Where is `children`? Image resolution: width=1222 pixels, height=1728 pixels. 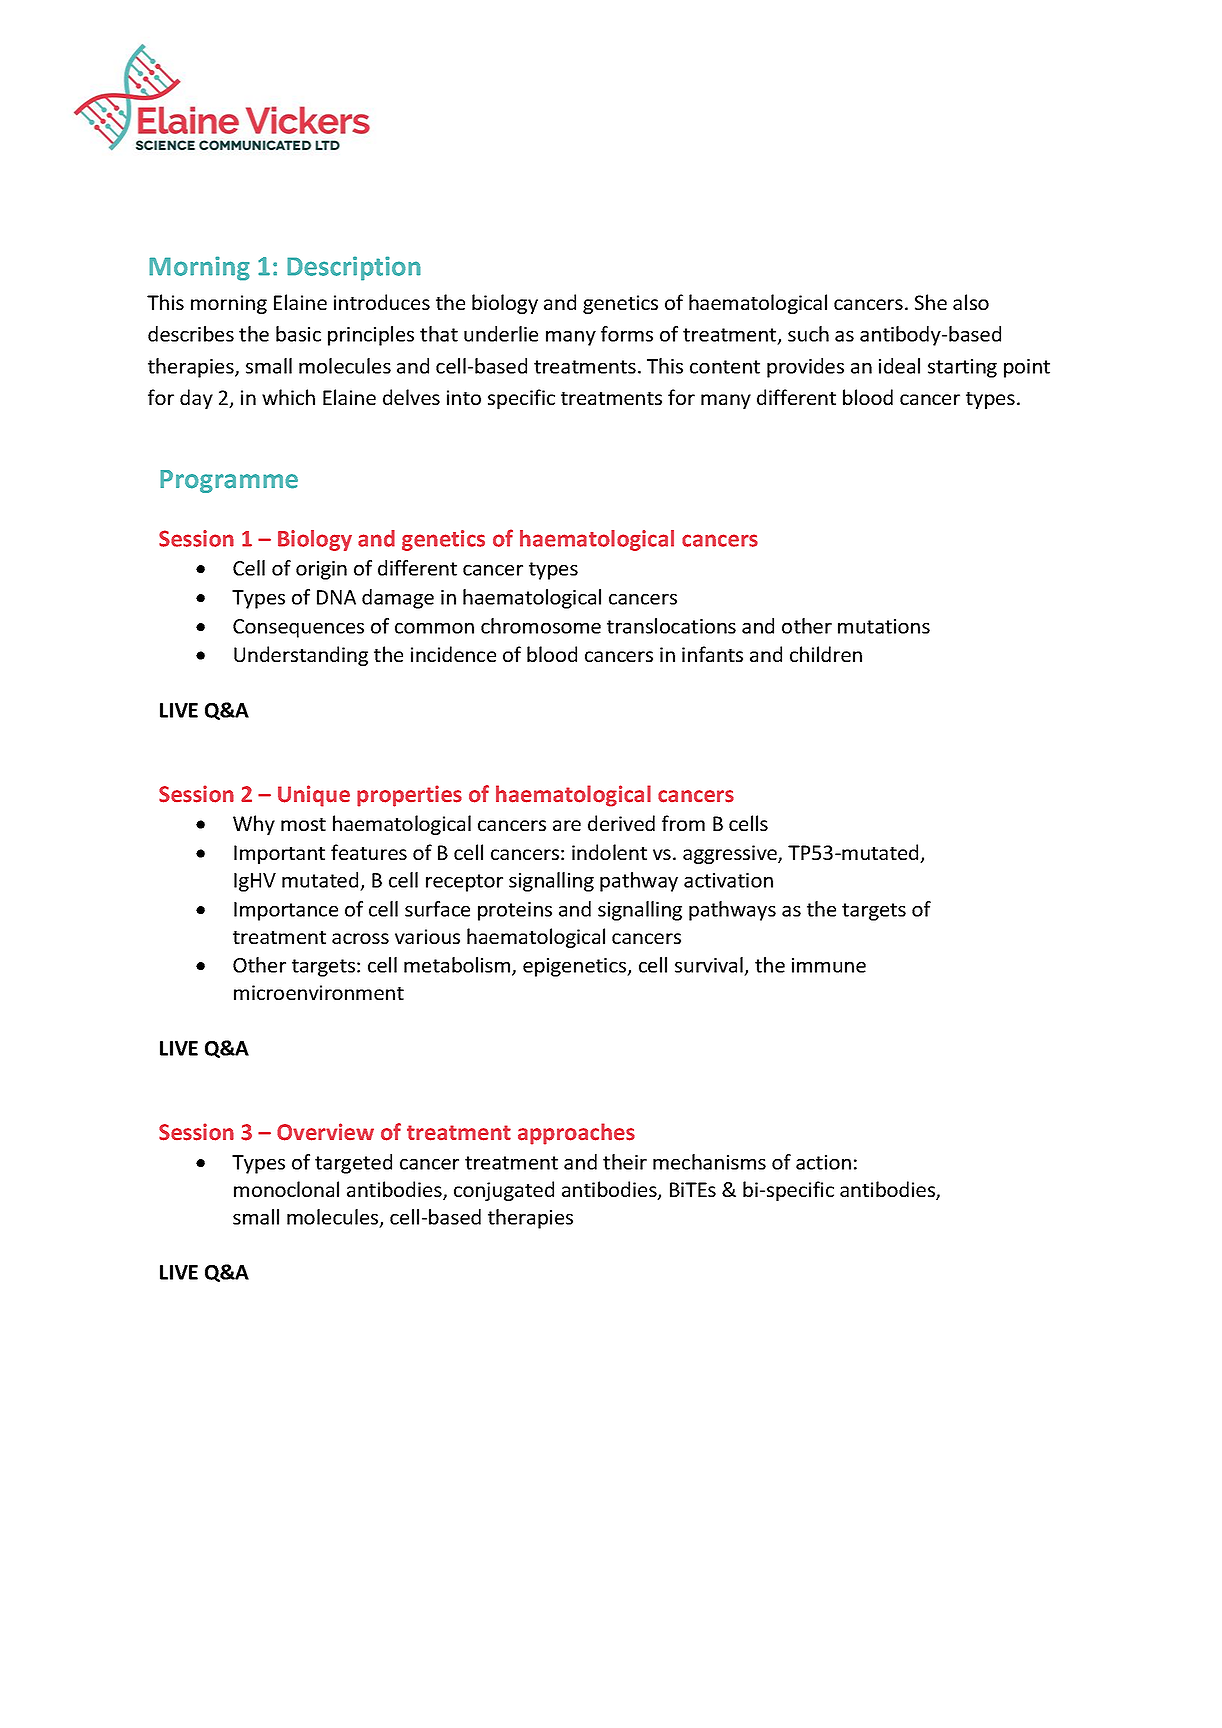 children is located at coordinates (826, 654).
